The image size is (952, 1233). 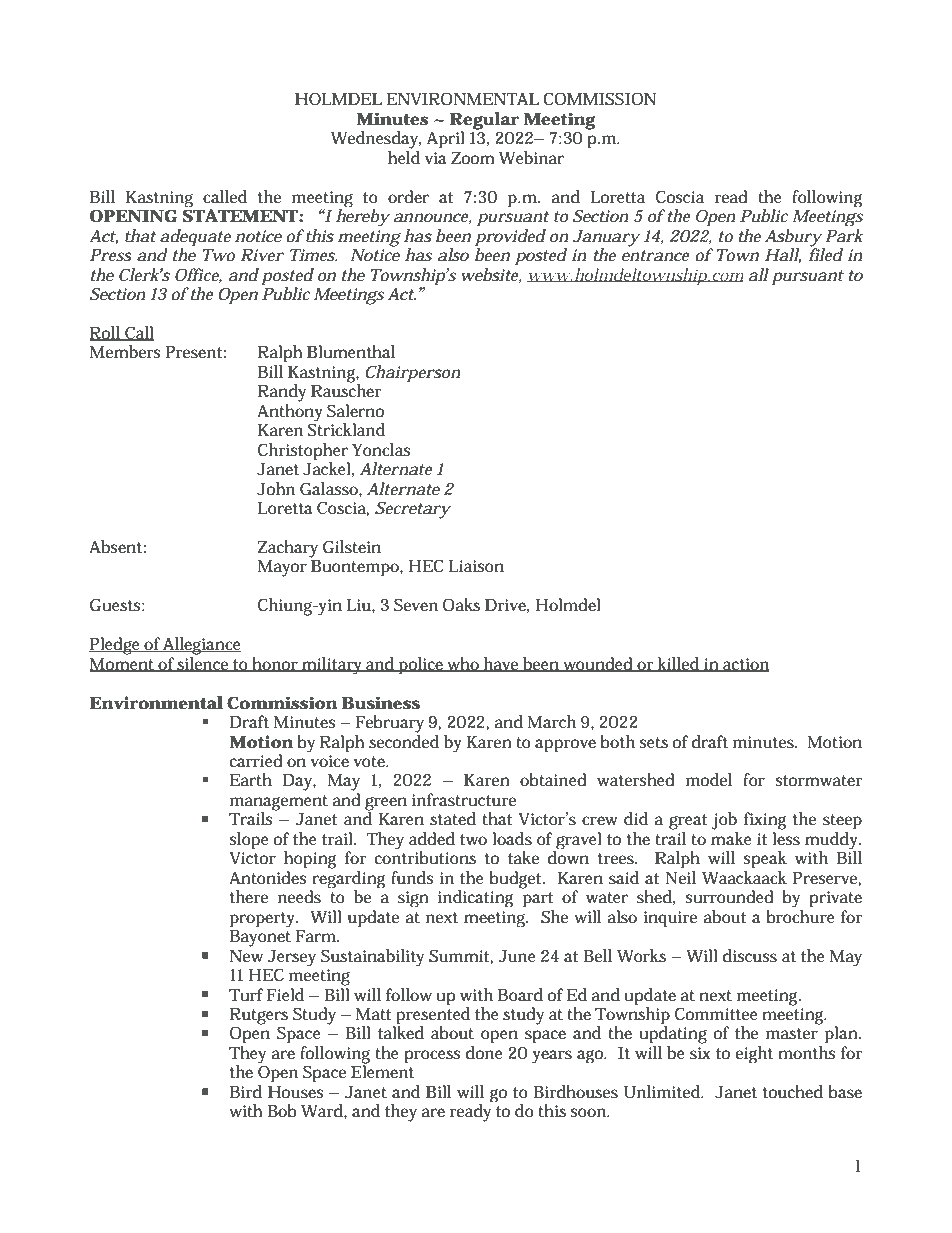 What do you see at coordinates (745, 665) in the page?
I see `action` at bounding box center [745, 665].
